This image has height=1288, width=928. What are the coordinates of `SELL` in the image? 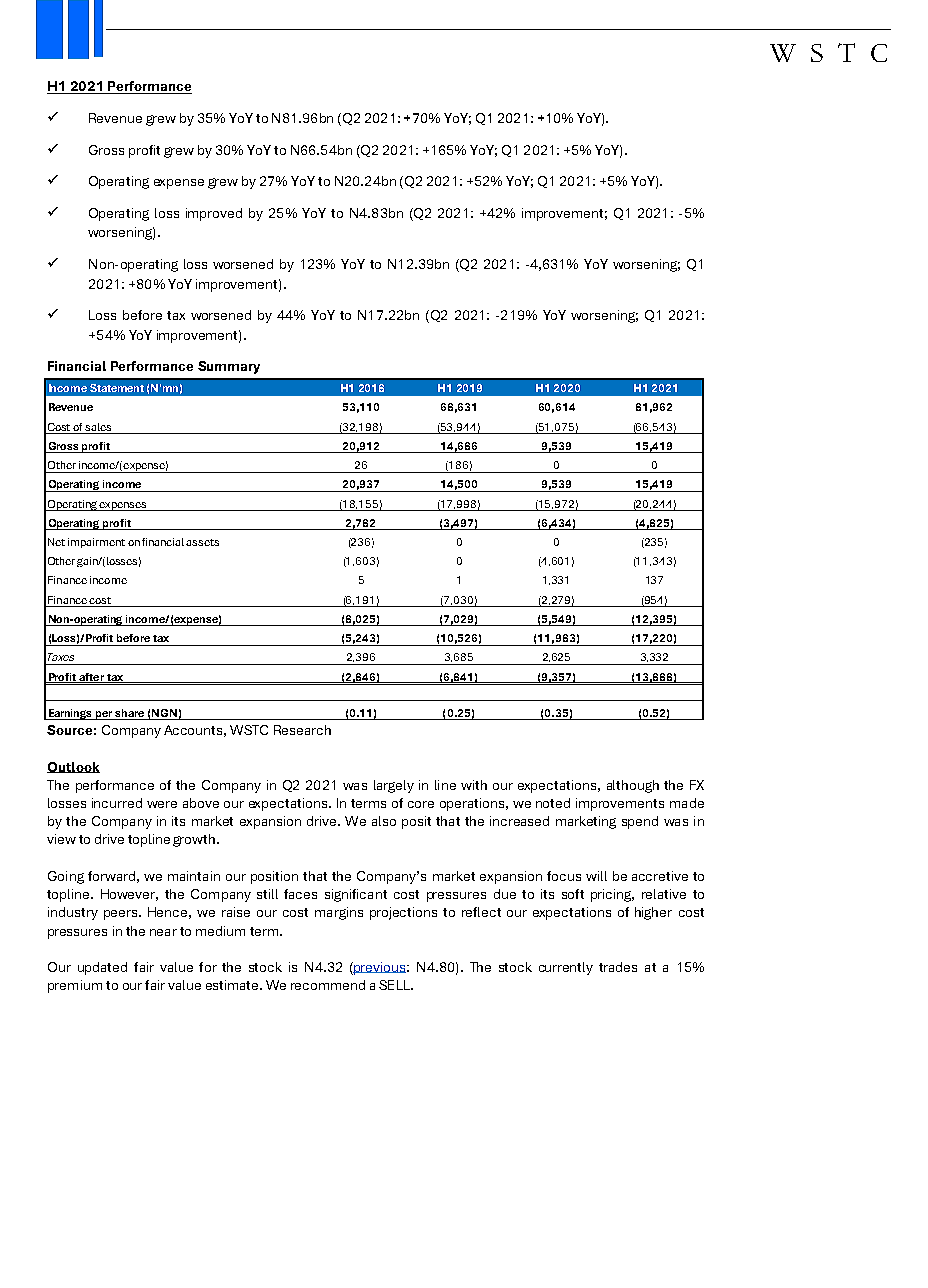 It's located at (395, 985).
